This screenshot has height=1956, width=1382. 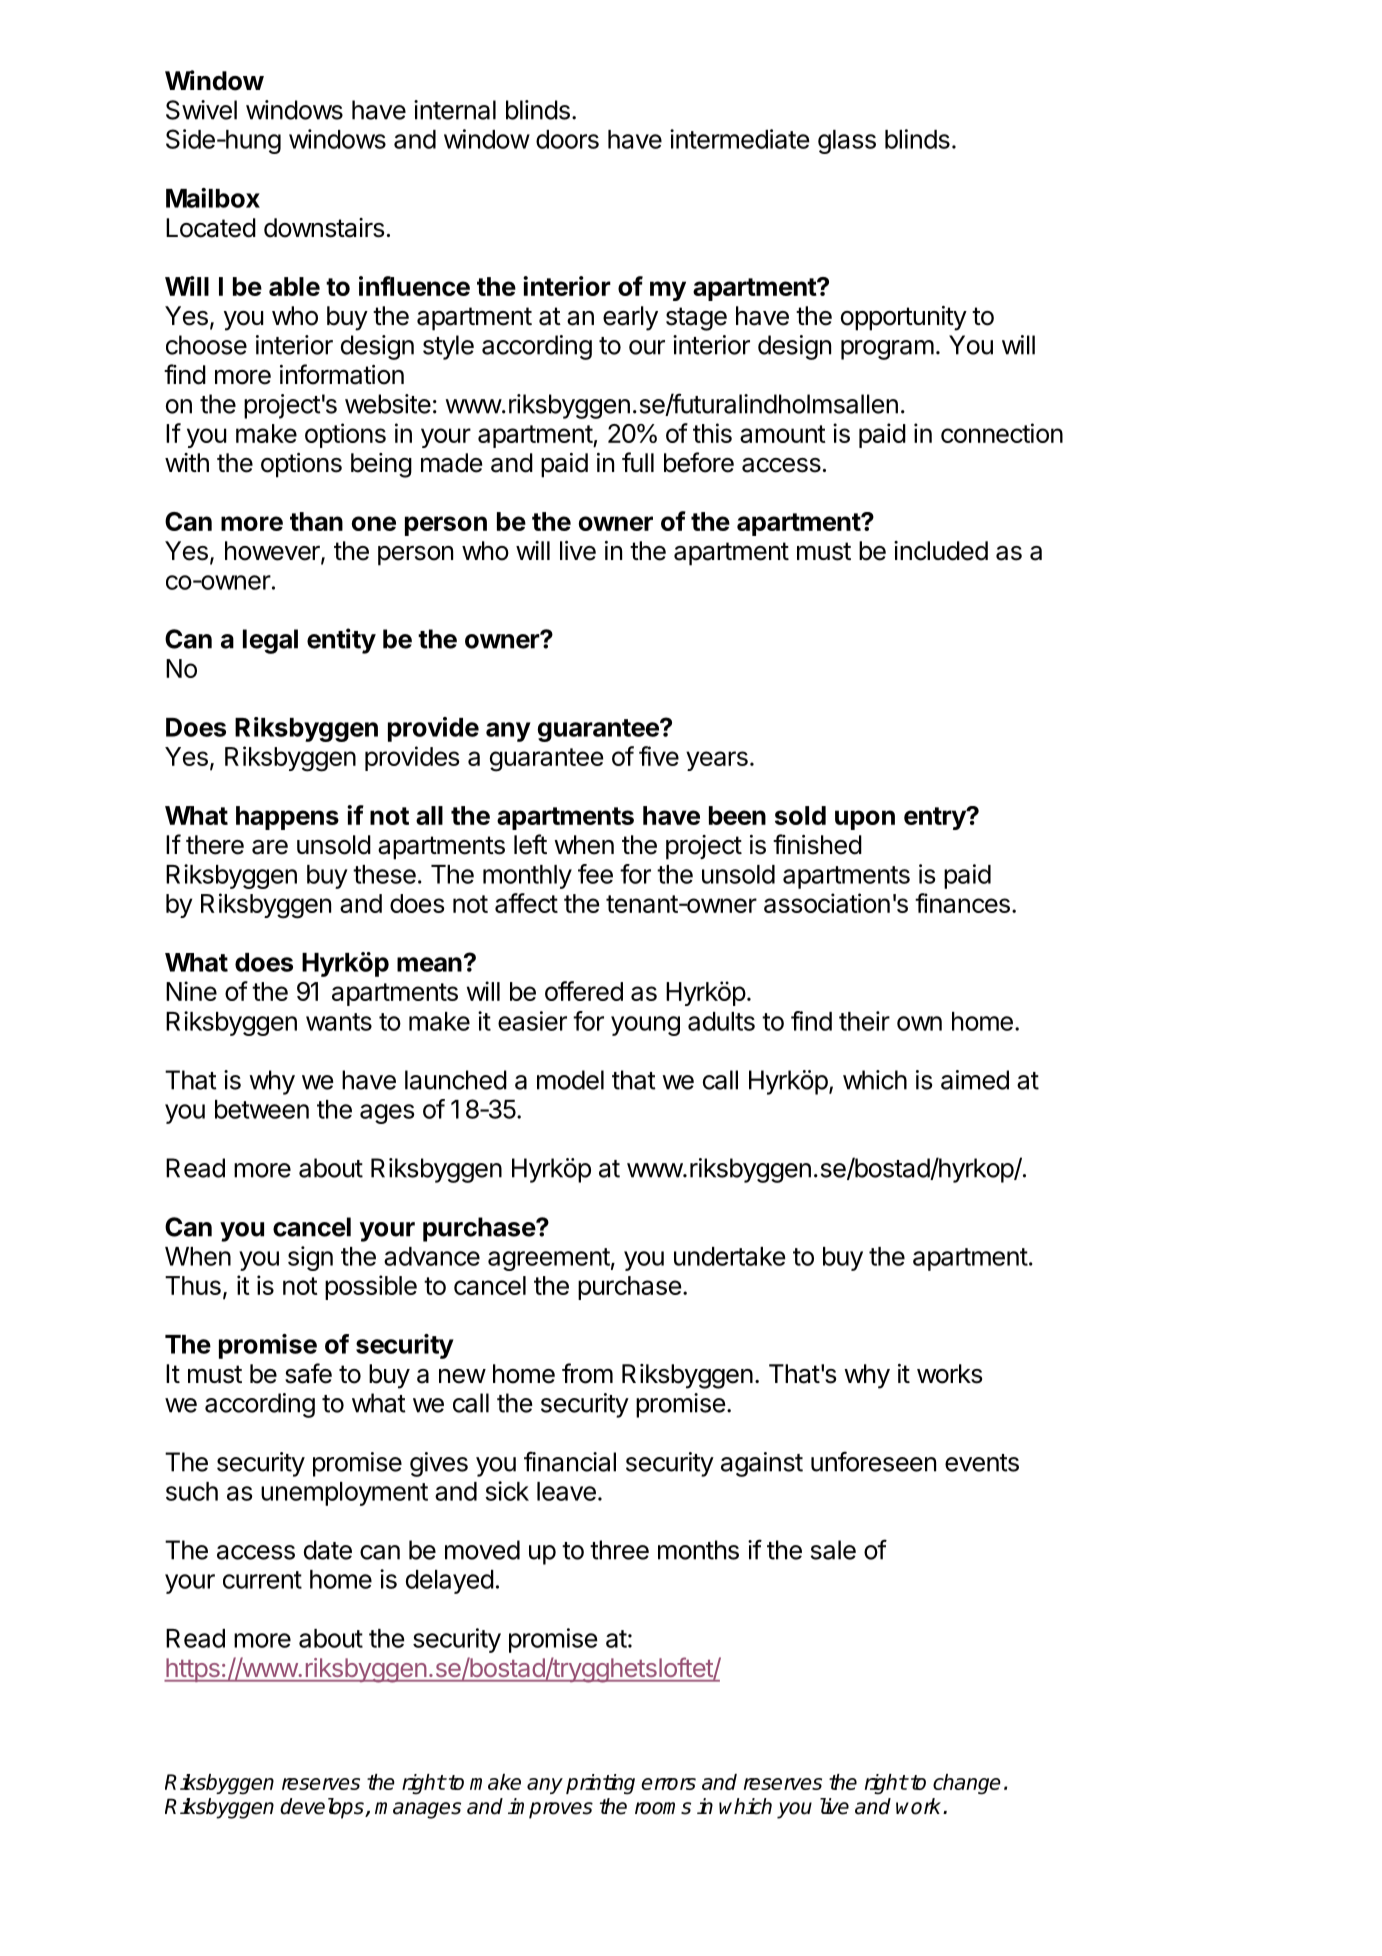 What do you see at coordinates (873, 1461) in the screenshot?
I see `unforeseen` at bounding box center [873, 1461].
